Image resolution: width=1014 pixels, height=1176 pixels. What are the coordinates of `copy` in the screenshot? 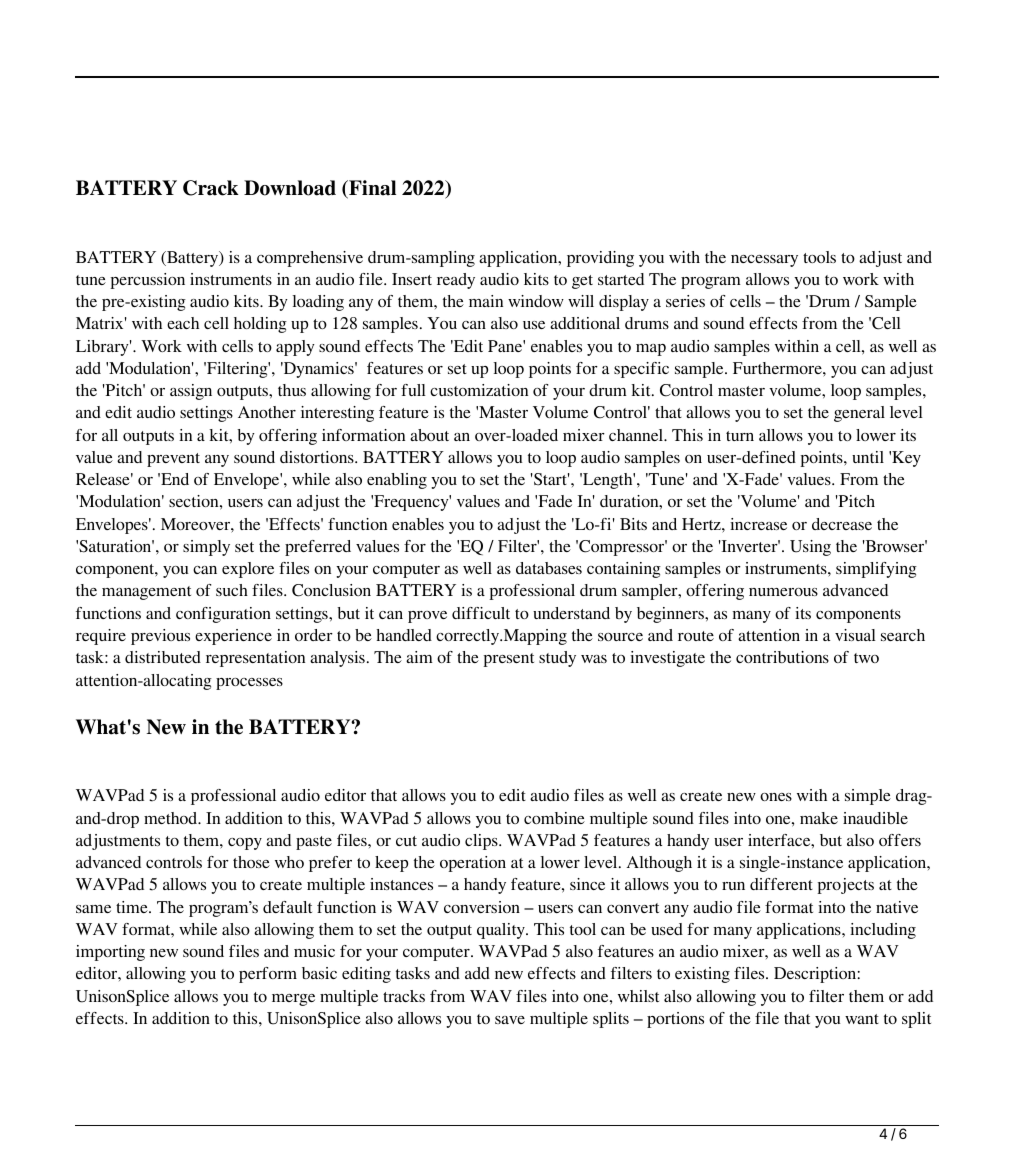 It's located at (245, 844).
